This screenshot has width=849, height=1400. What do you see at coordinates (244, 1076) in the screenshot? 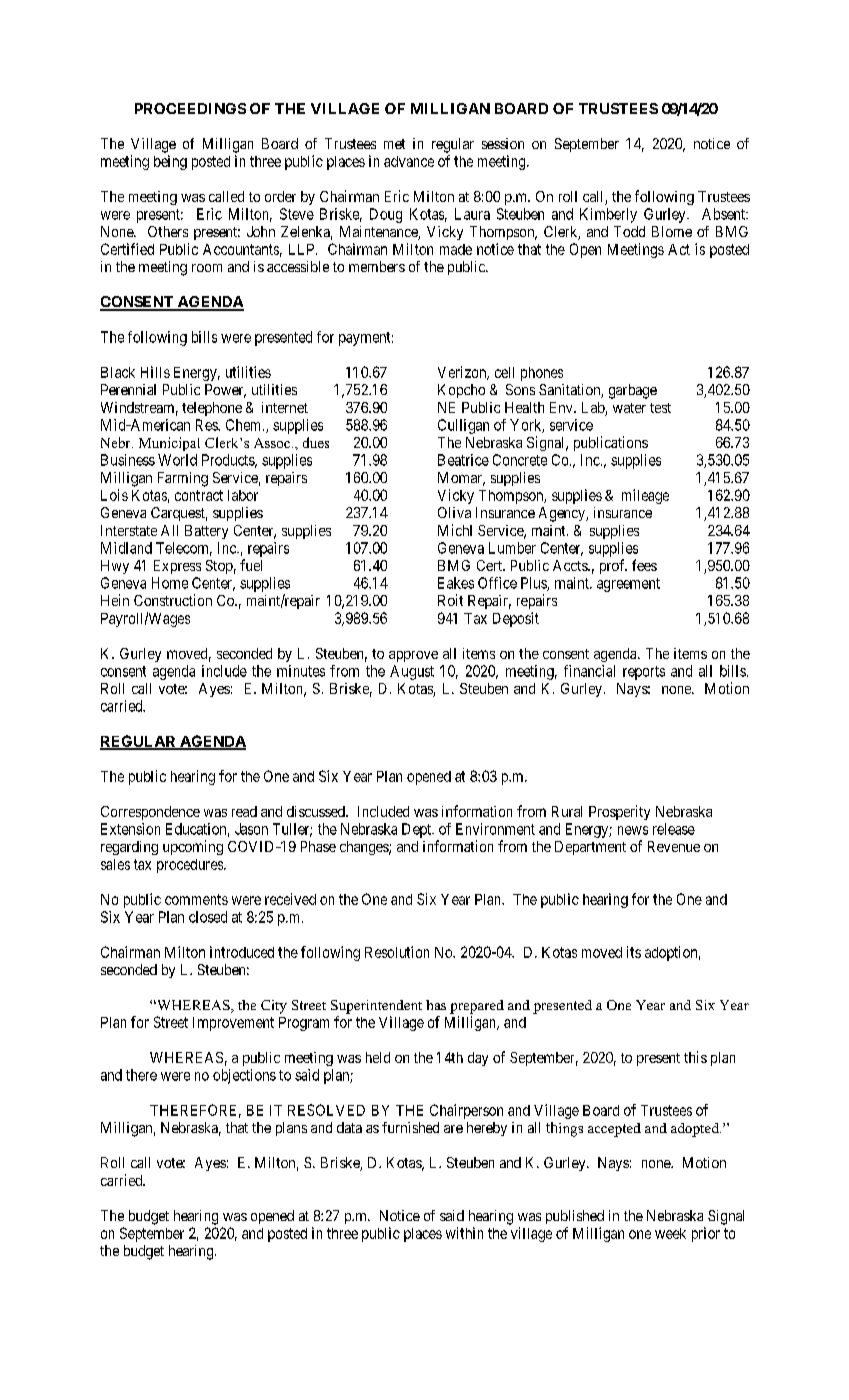
I see `objections` at bounding box center [244, 1076].
